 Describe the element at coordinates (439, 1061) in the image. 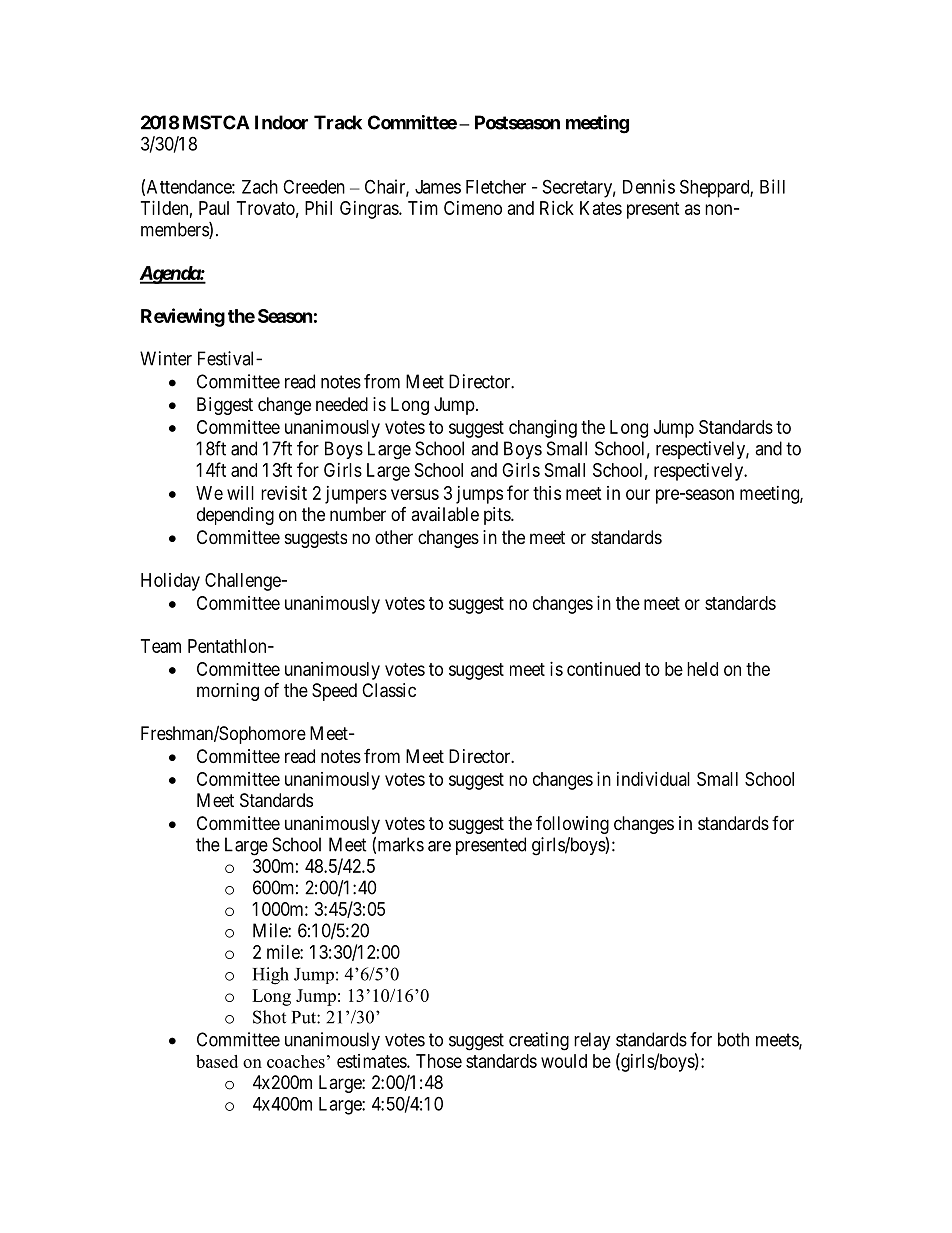

I see `Those` at that location.
